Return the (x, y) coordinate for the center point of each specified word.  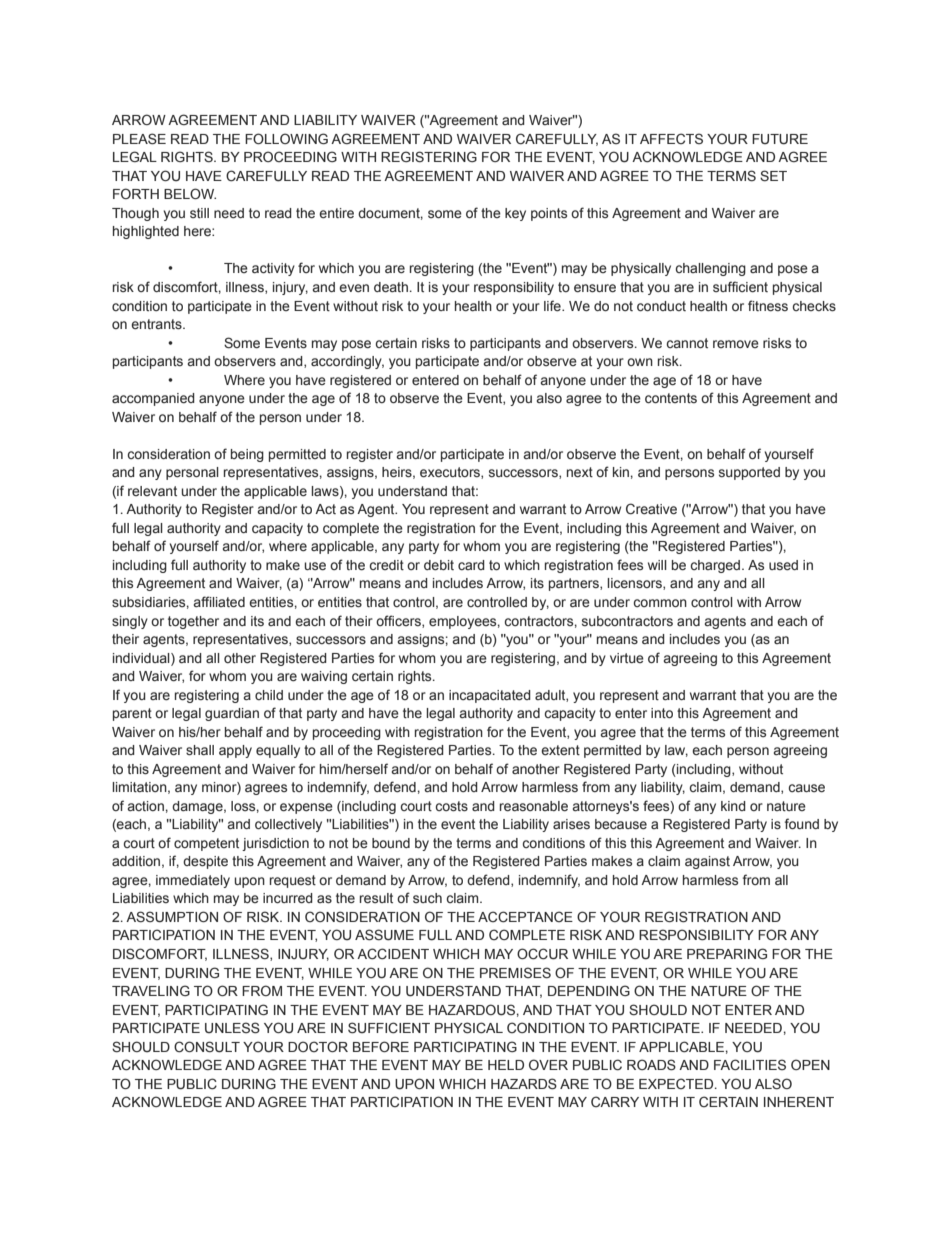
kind (733, 806)
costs (451, 806)
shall (200, 750)
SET (773, 176)
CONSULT (207, 1047)
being (247, 455)
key (515, 214)
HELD (506, 1065)
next (580, 472)
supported (749, 473)
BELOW (190, 193)
